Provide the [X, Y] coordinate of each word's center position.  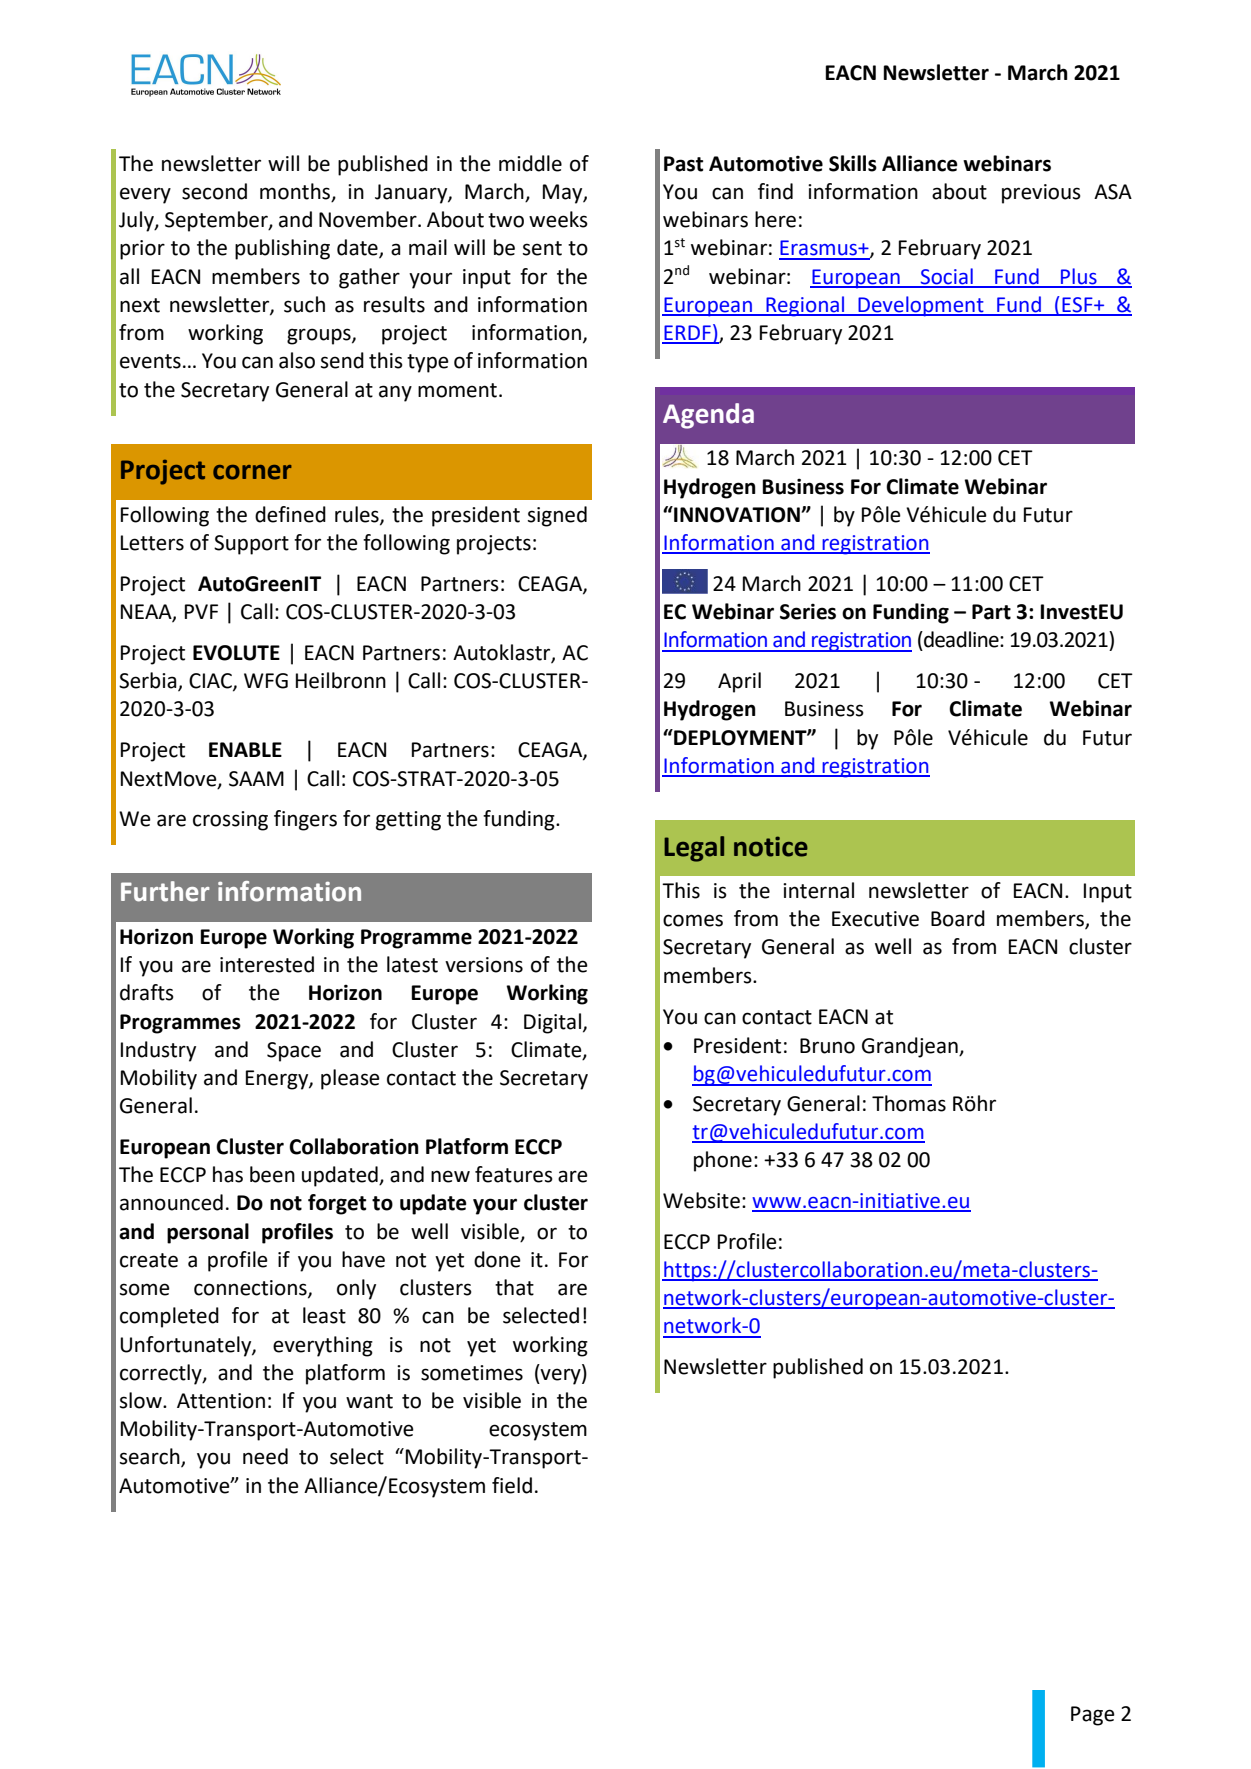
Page [1093, 1716]
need [265, 1456]
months [296, 192]
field [512, 1485]
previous [1041, 194]
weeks [558, 219]
